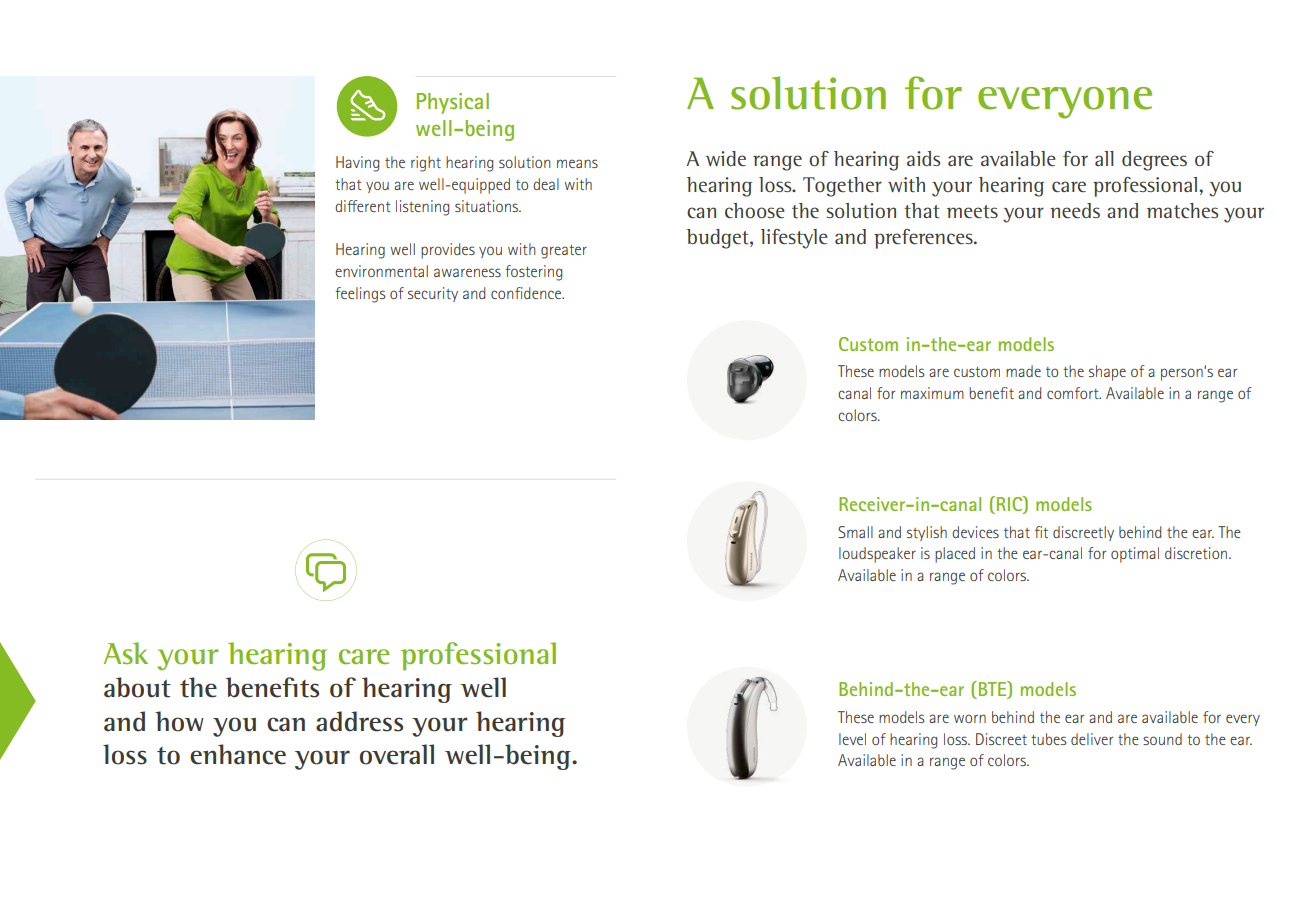 This screenshot has width=1303, height=924. I want to click on about, so click(137, 687).
